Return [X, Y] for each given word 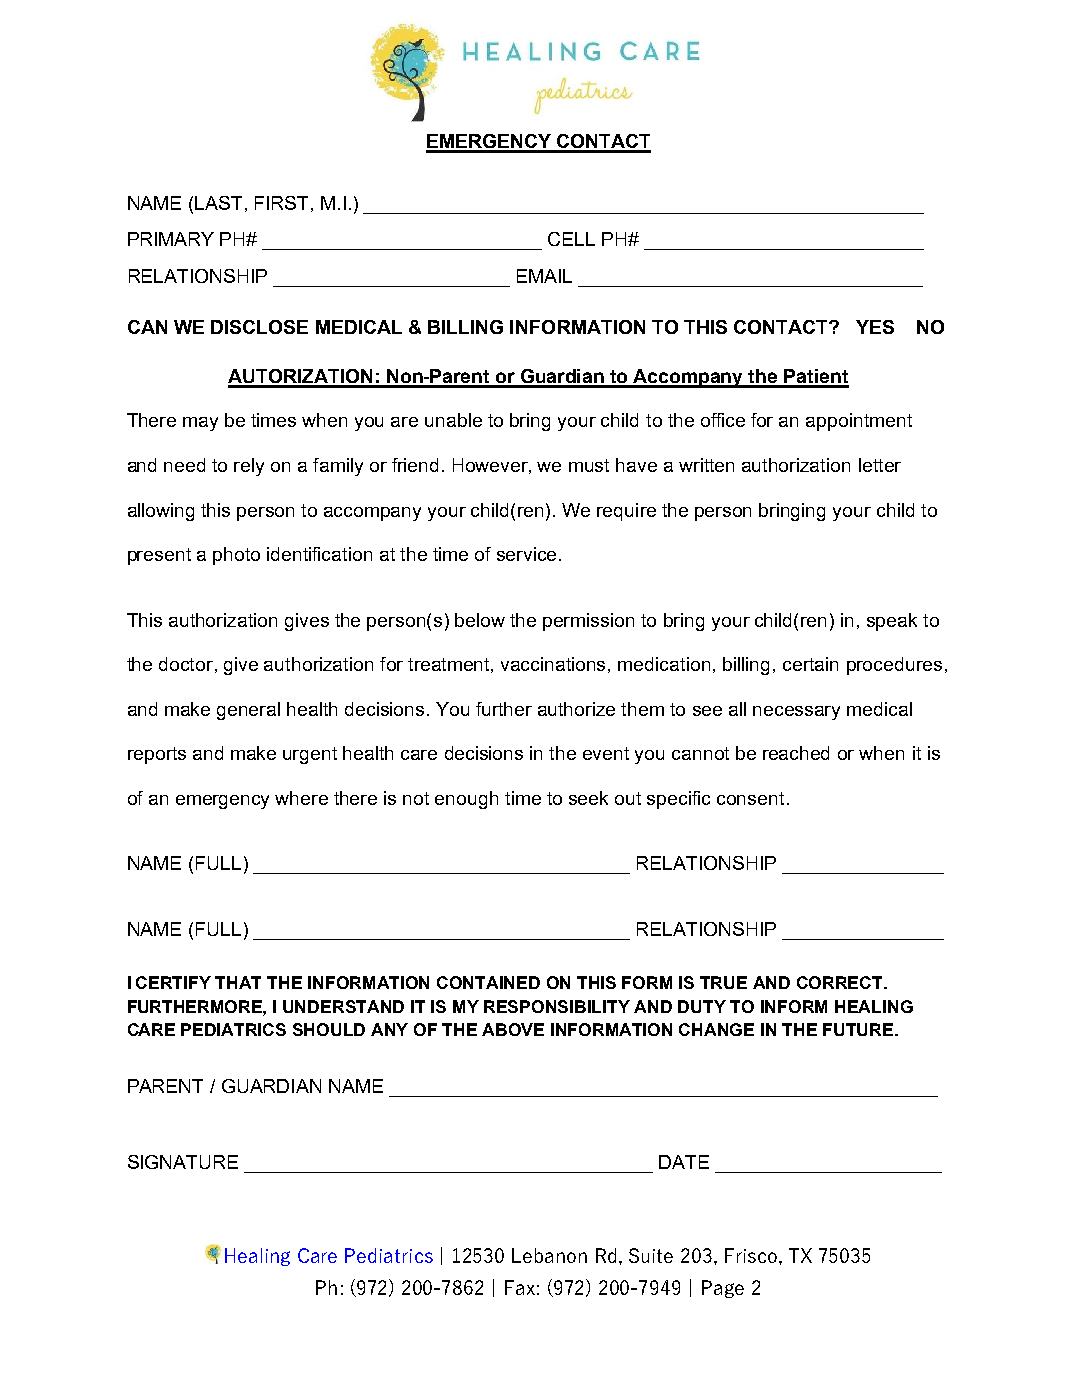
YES [875, 327]
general [248, 711]
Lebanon [549, 1255]
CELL [571, 239]
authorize [576, 709]
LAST [218, 203]
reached [796, 753]
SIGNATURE [183, 1162]
